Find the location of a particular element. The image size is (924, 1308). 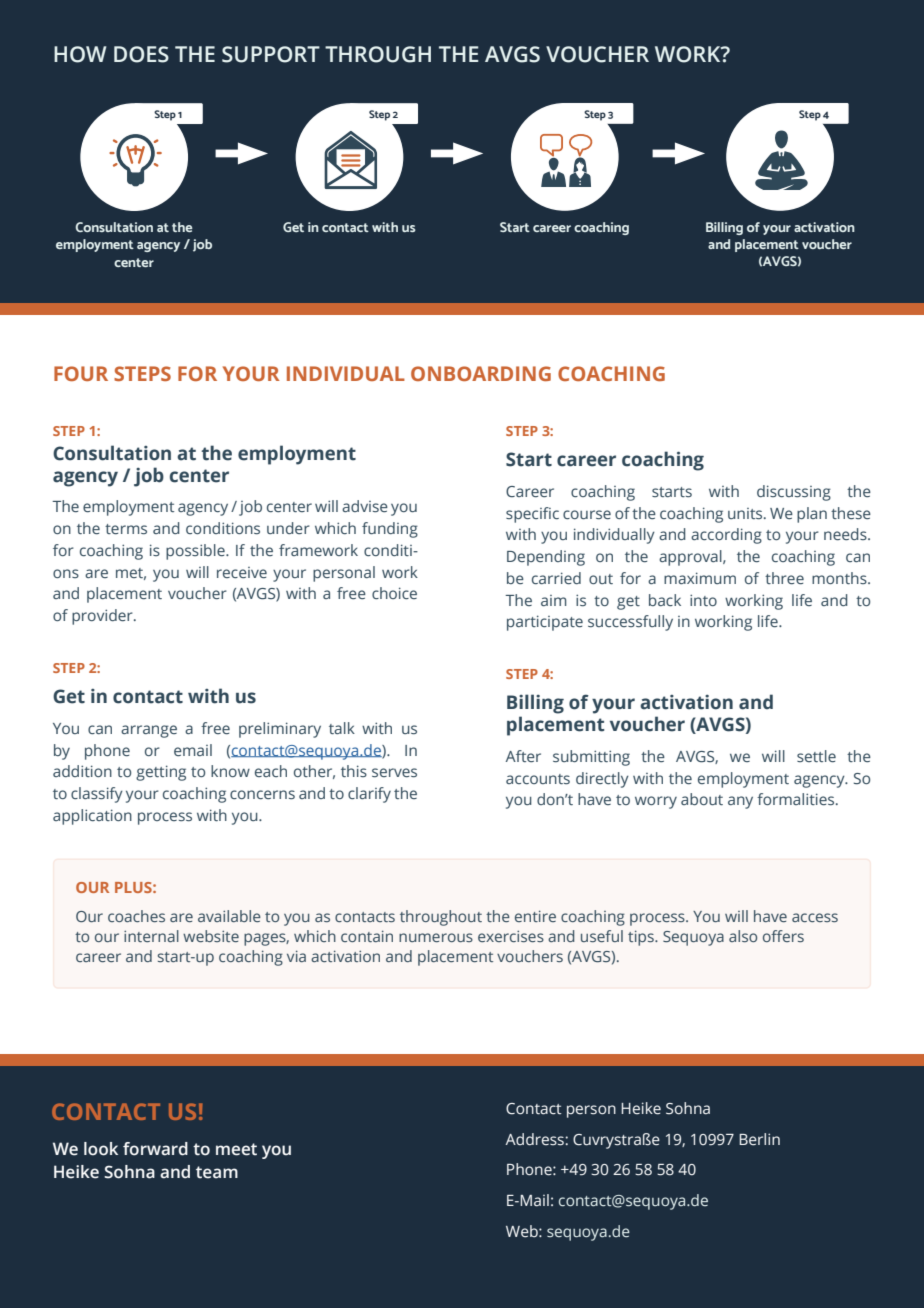

forward is located at coordinates (155, 1149).
